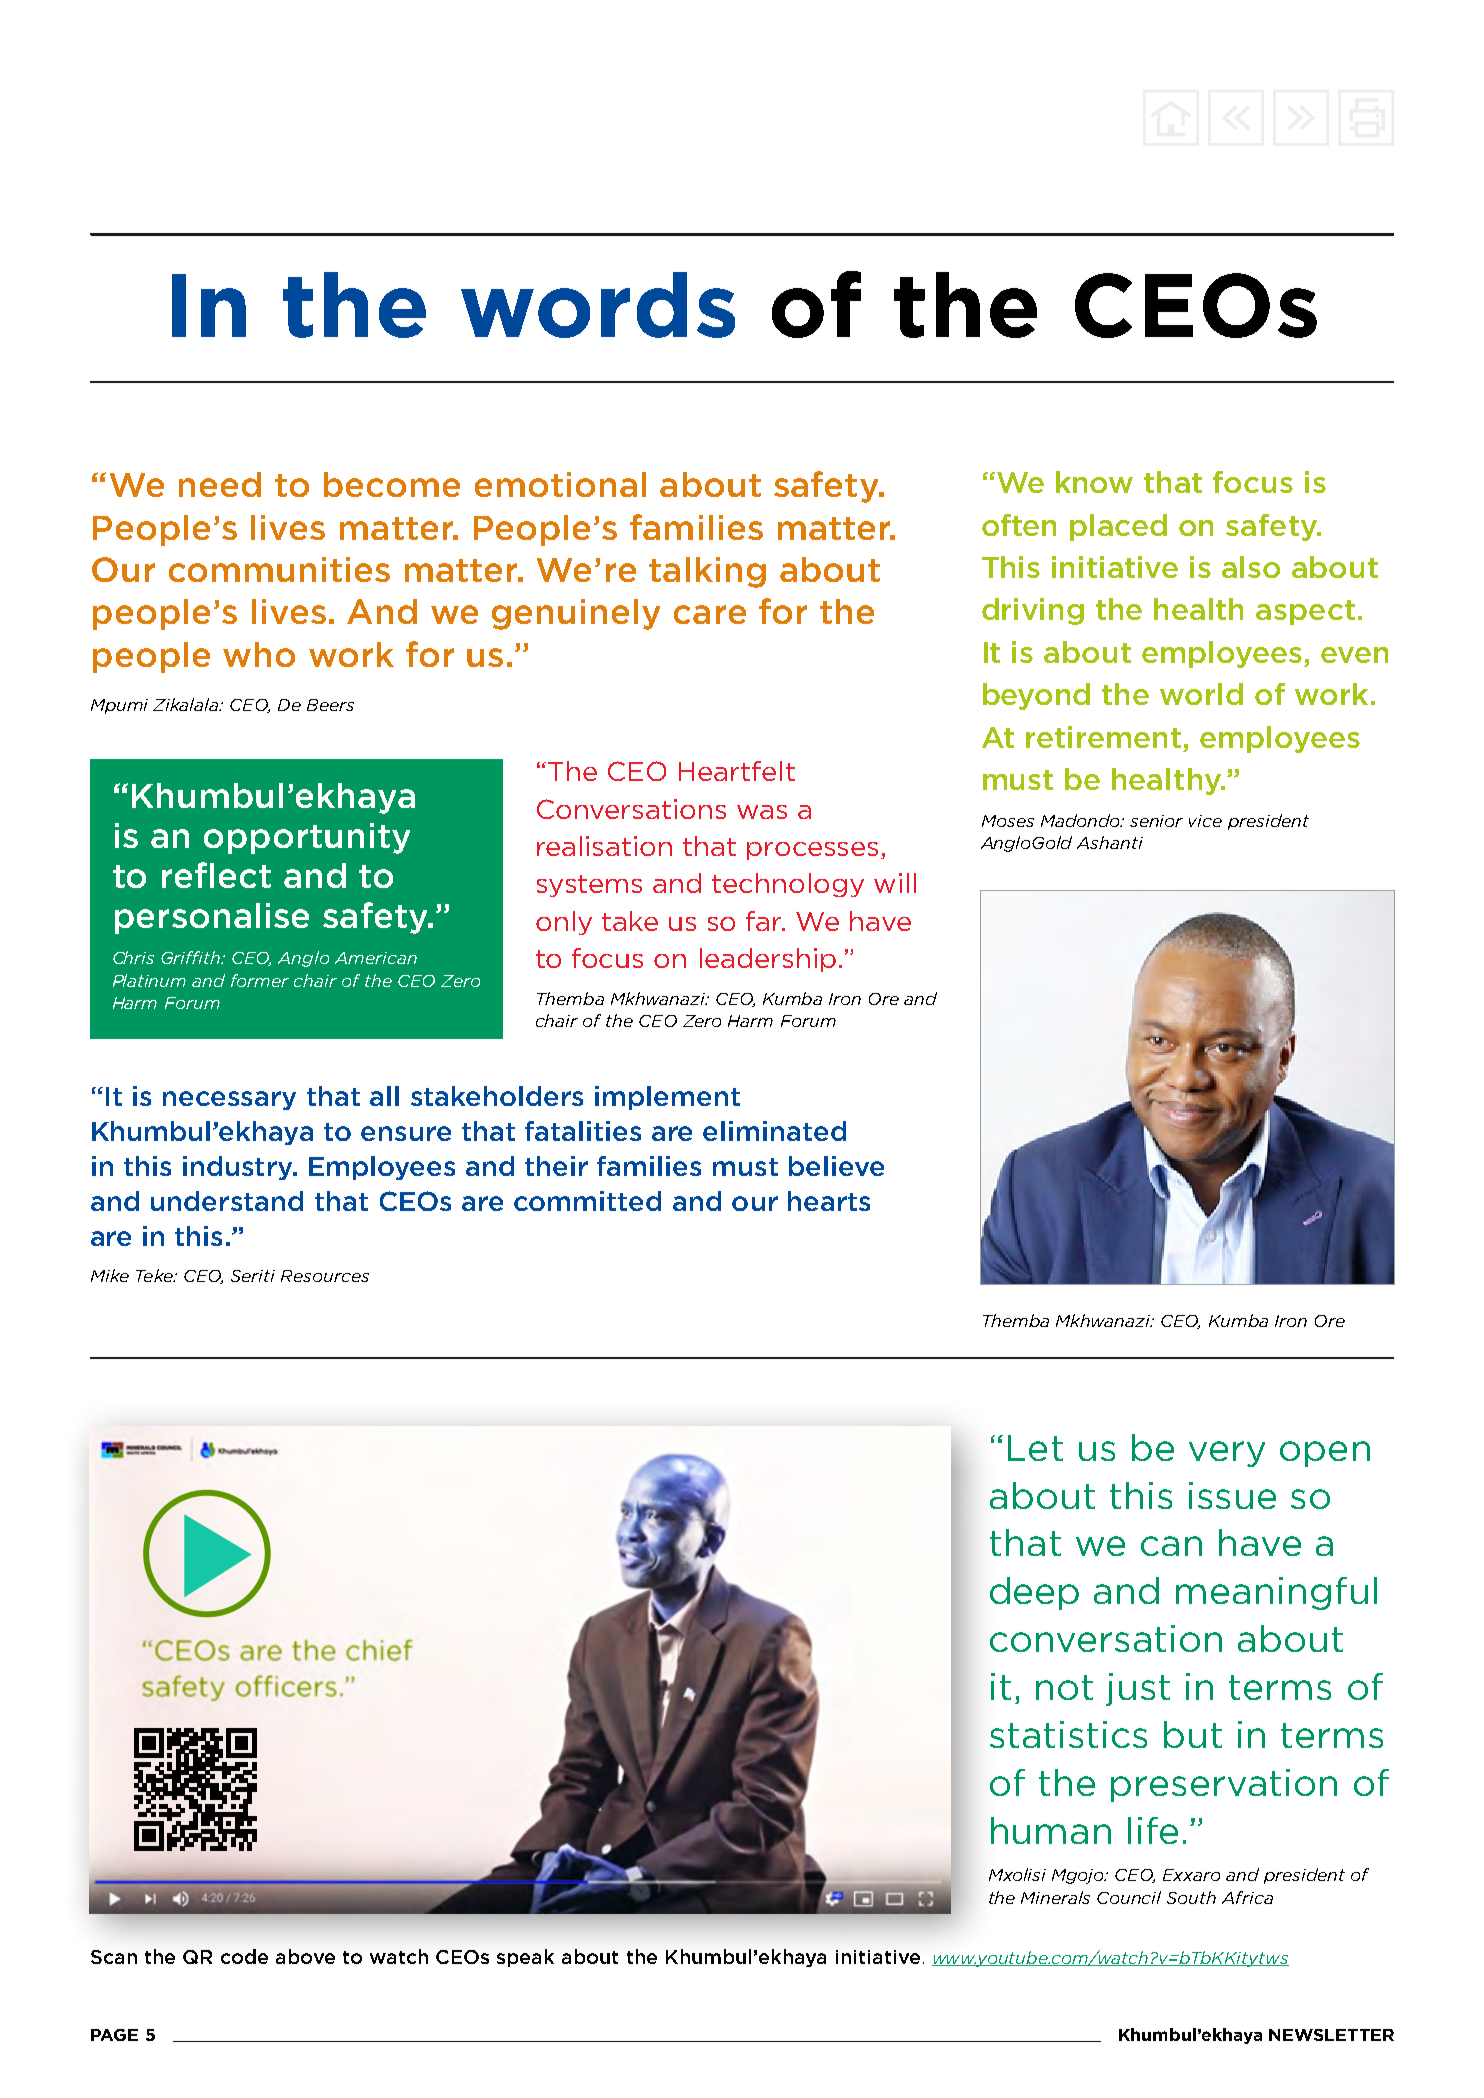 The image size is (1484, 2098). Describe the element at coordinates (239, 1168) in the image. I see `industry` at that location.
